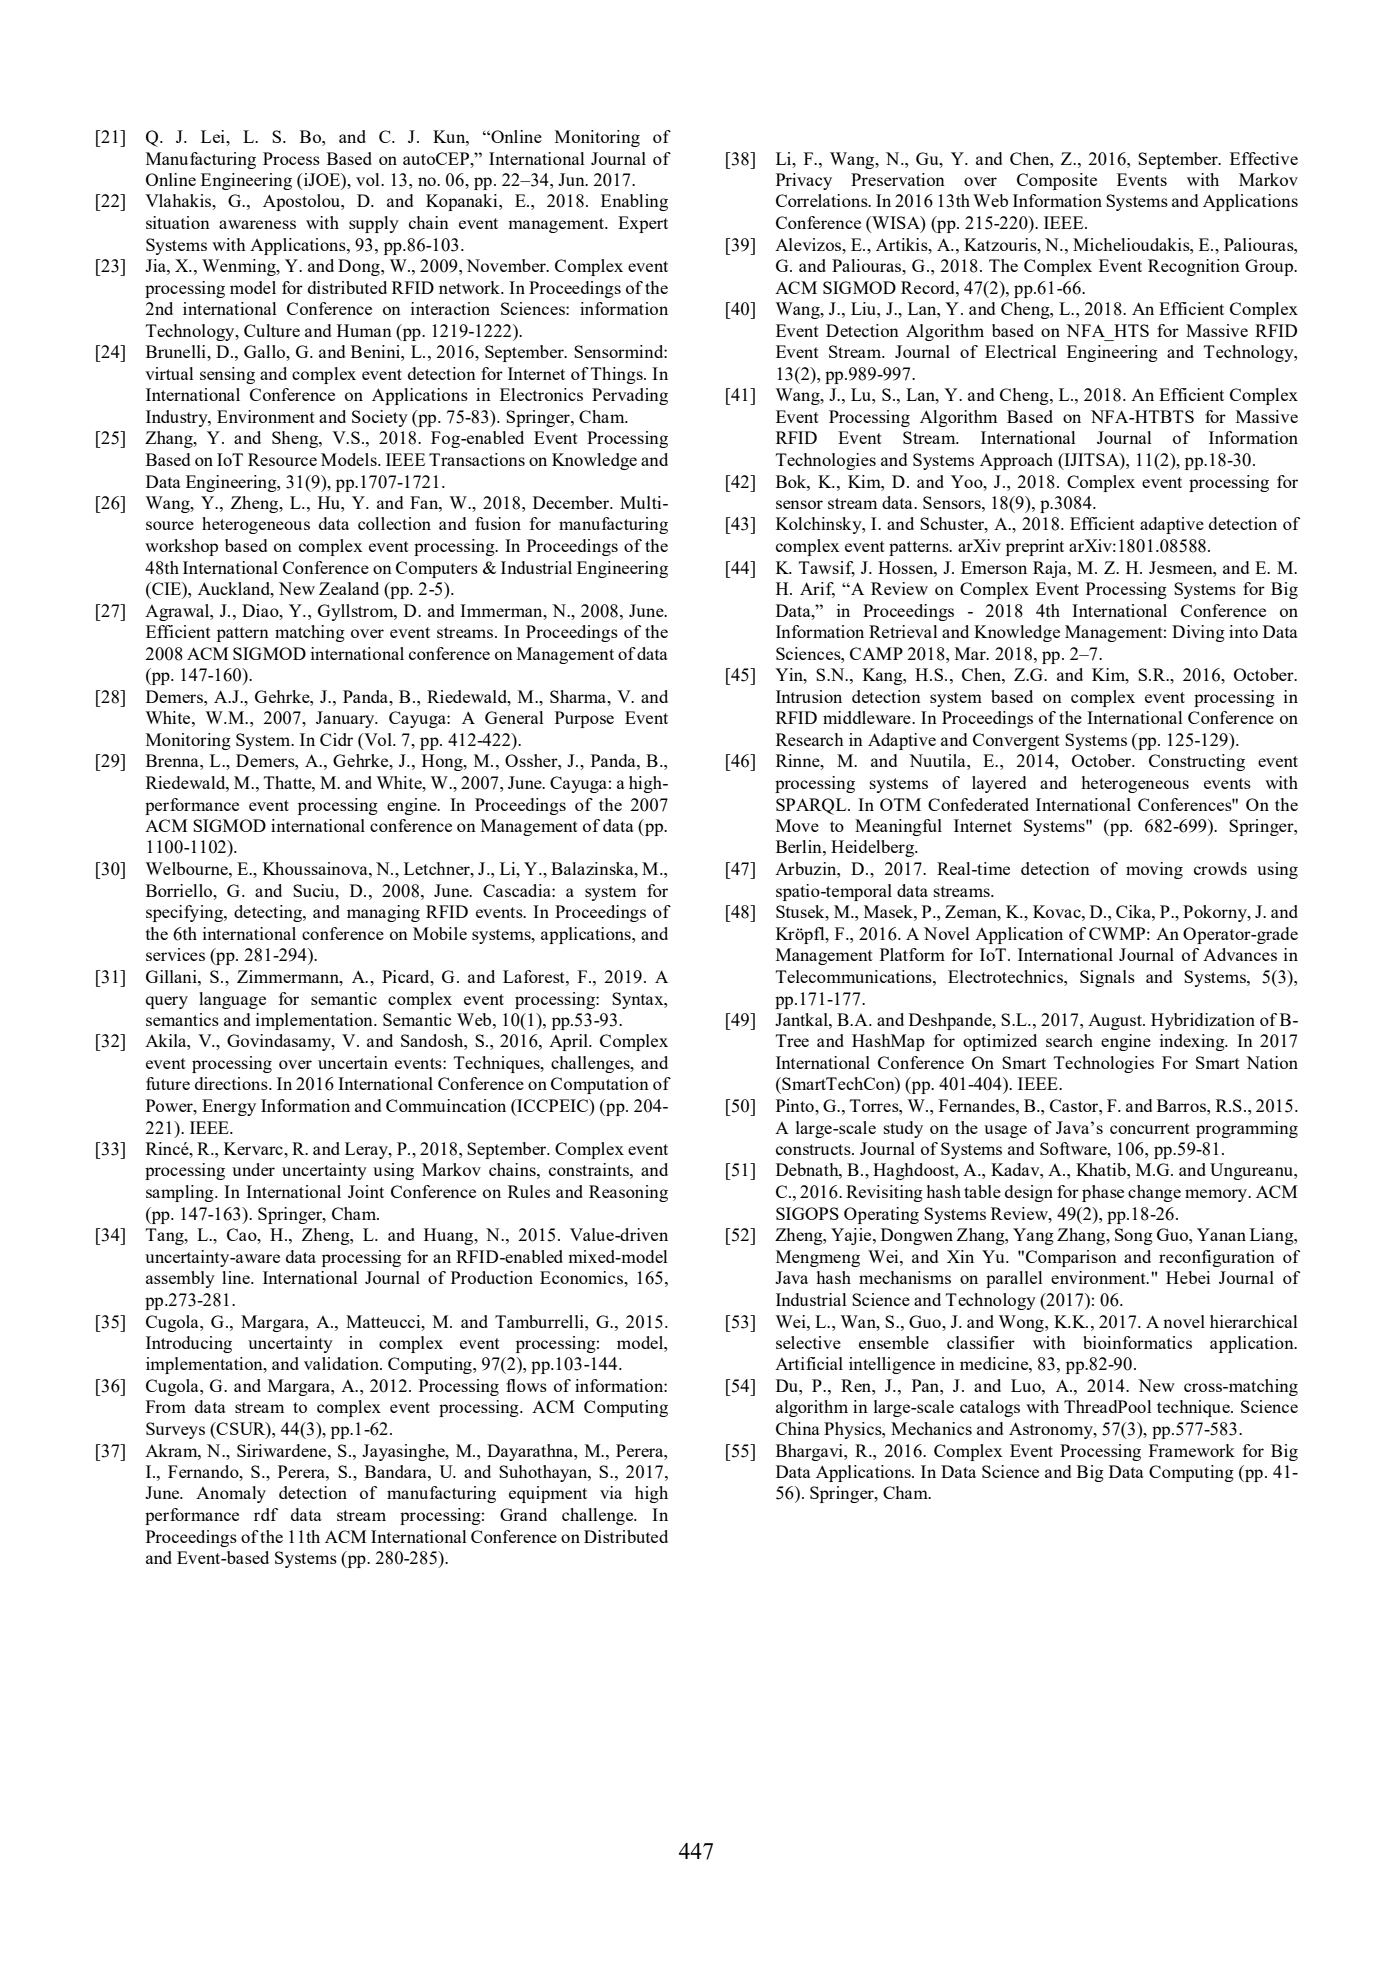 Image resolution: width=1393 pixels, height=1971 pixels. What do you see at coordinates (336, 739) in the screenshot?
I see `Cidr` at bounding box center [336, 739].
